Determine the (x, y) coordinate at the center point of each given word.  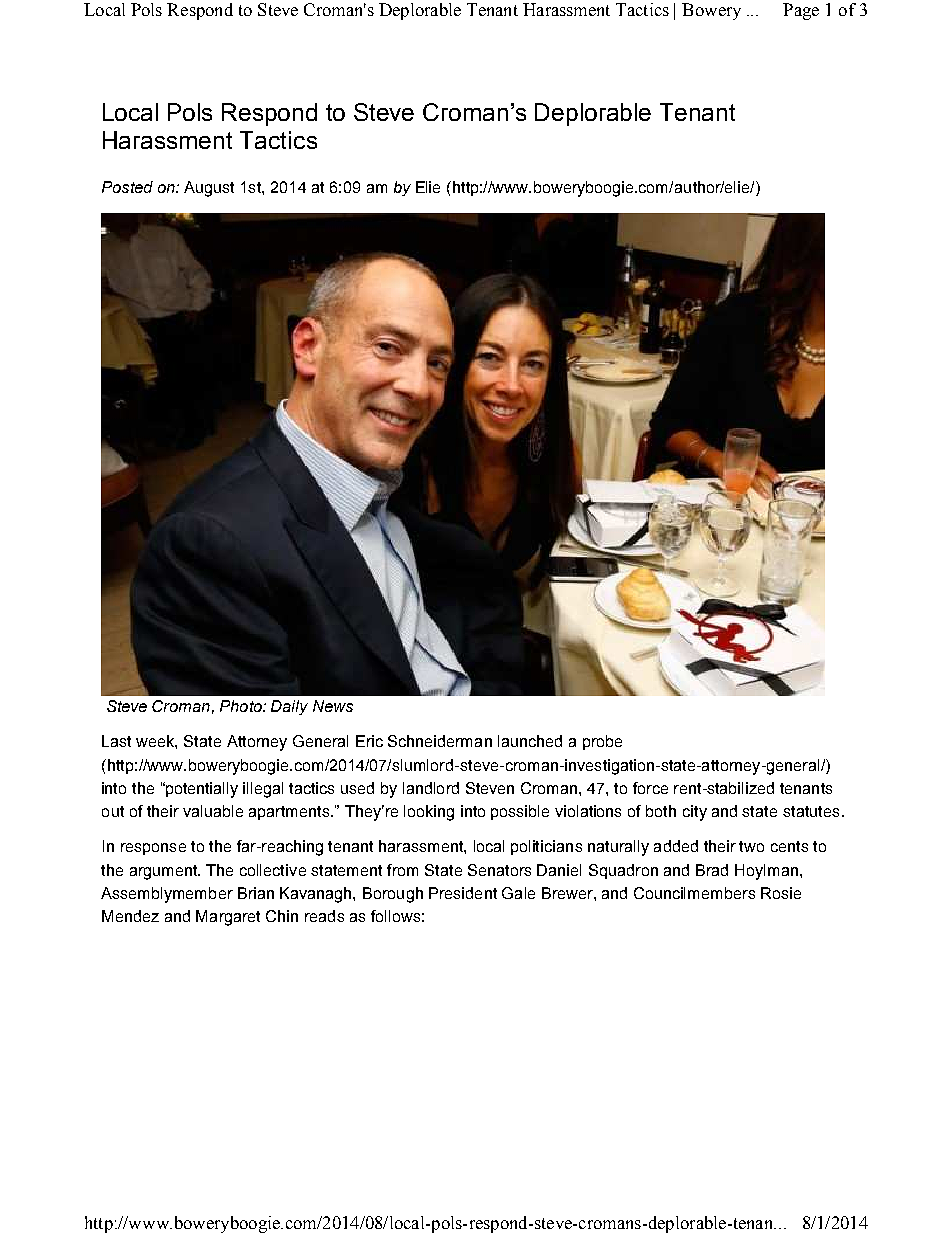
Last (116, 741)
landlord (431, 788)
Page (801, 11)
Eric (369, 741)
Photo (242, 706)
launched (530, 741)
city (695, 813)
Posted (127, 187)
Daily (289, 707)
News (333, 706)
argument (165, 872)
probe (602, 742)
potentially (201, 790)
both (661, 811)
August (209, 189)
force (650, 788)
